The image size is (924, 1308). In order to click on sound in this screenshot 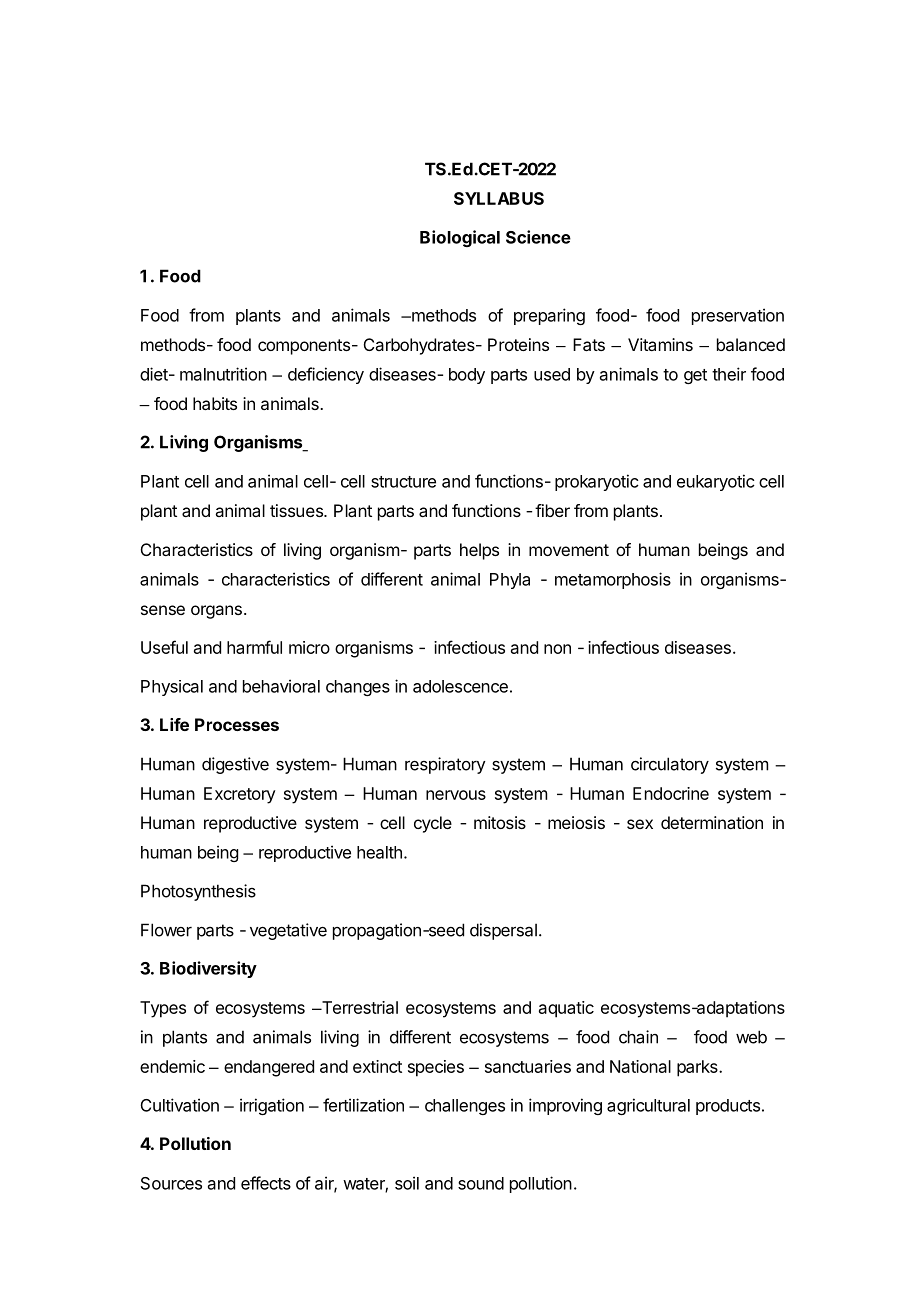, I will do `click(481, 1183)`.
